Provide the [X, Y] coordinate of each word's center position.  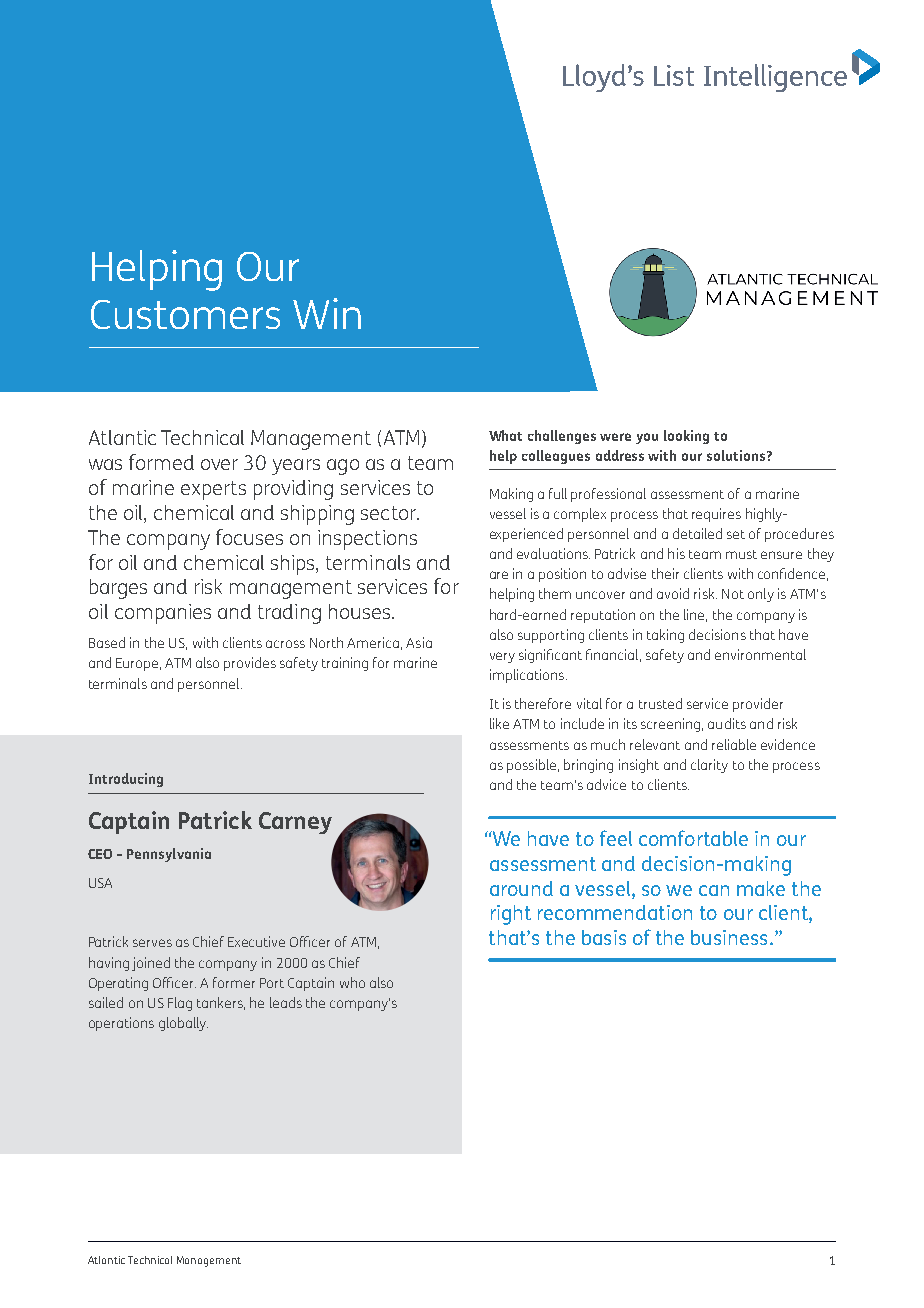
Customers [185, 314]
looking [686, 437]
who [352, 982]
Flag [180, 1004]
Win [327, 313]
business [729, 937]
